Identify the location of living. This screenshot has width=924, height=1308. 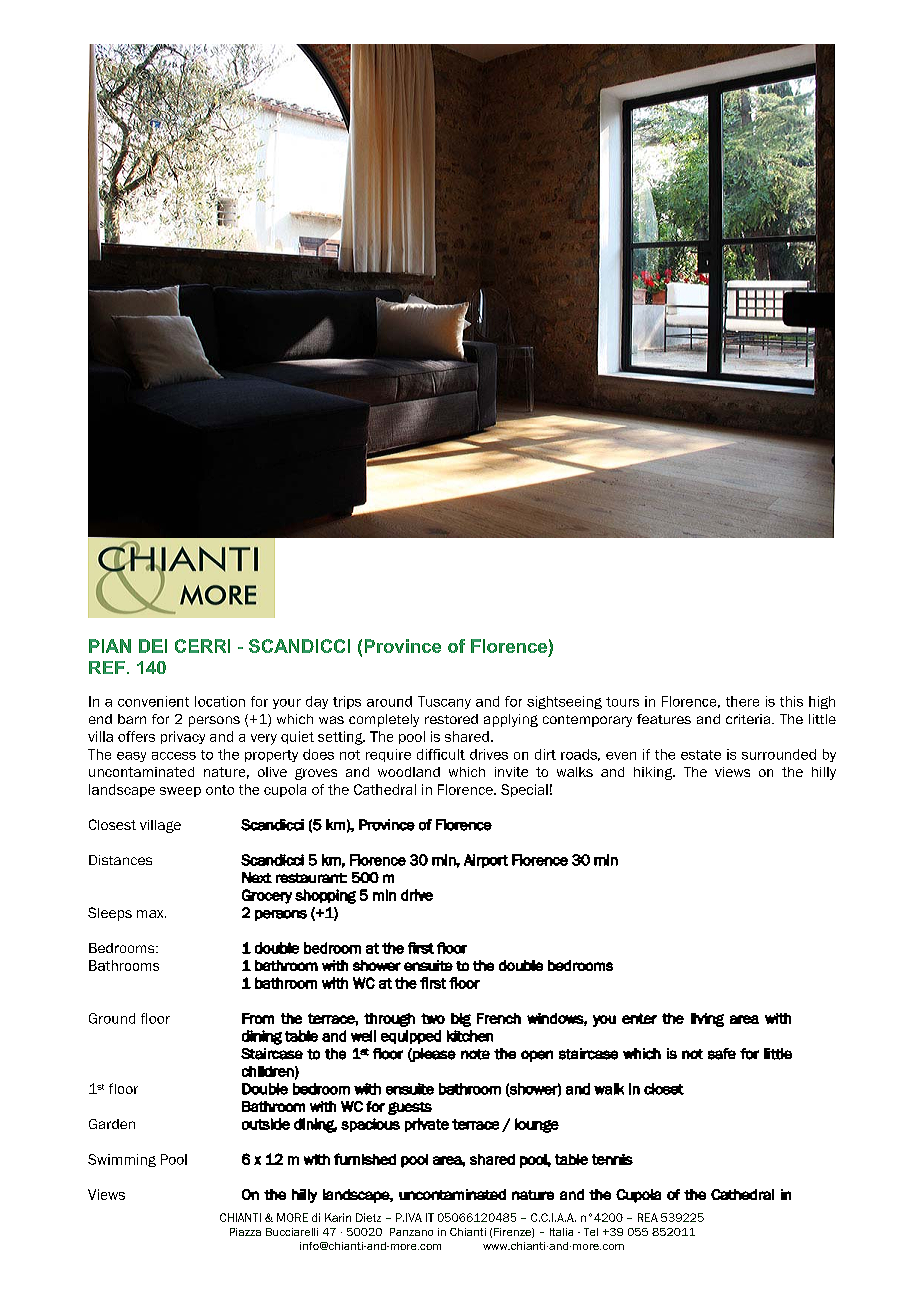
(707, 1020).
